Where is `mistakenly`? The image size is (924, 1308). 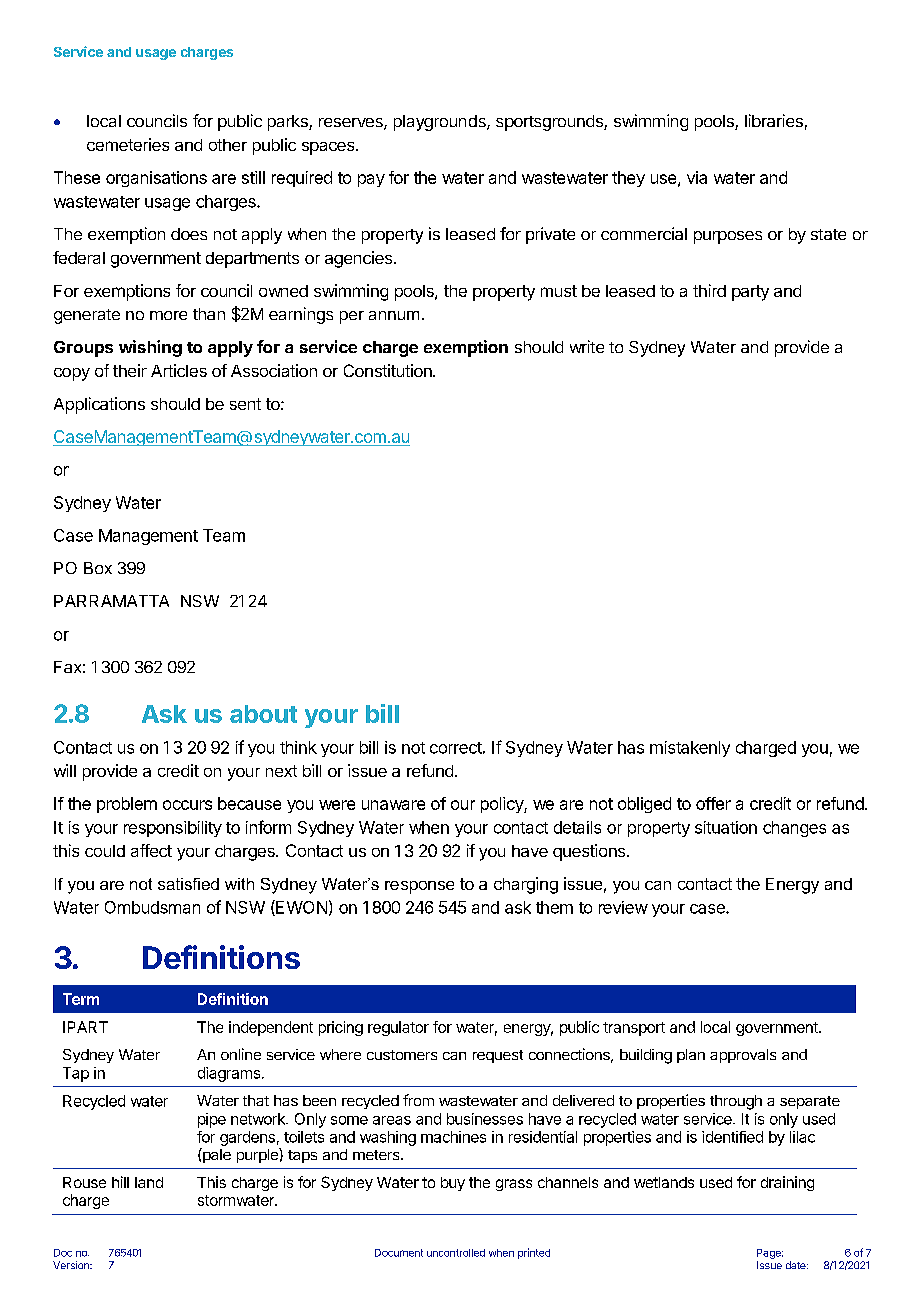
mistakenly is located at coordinates (690, 749).
